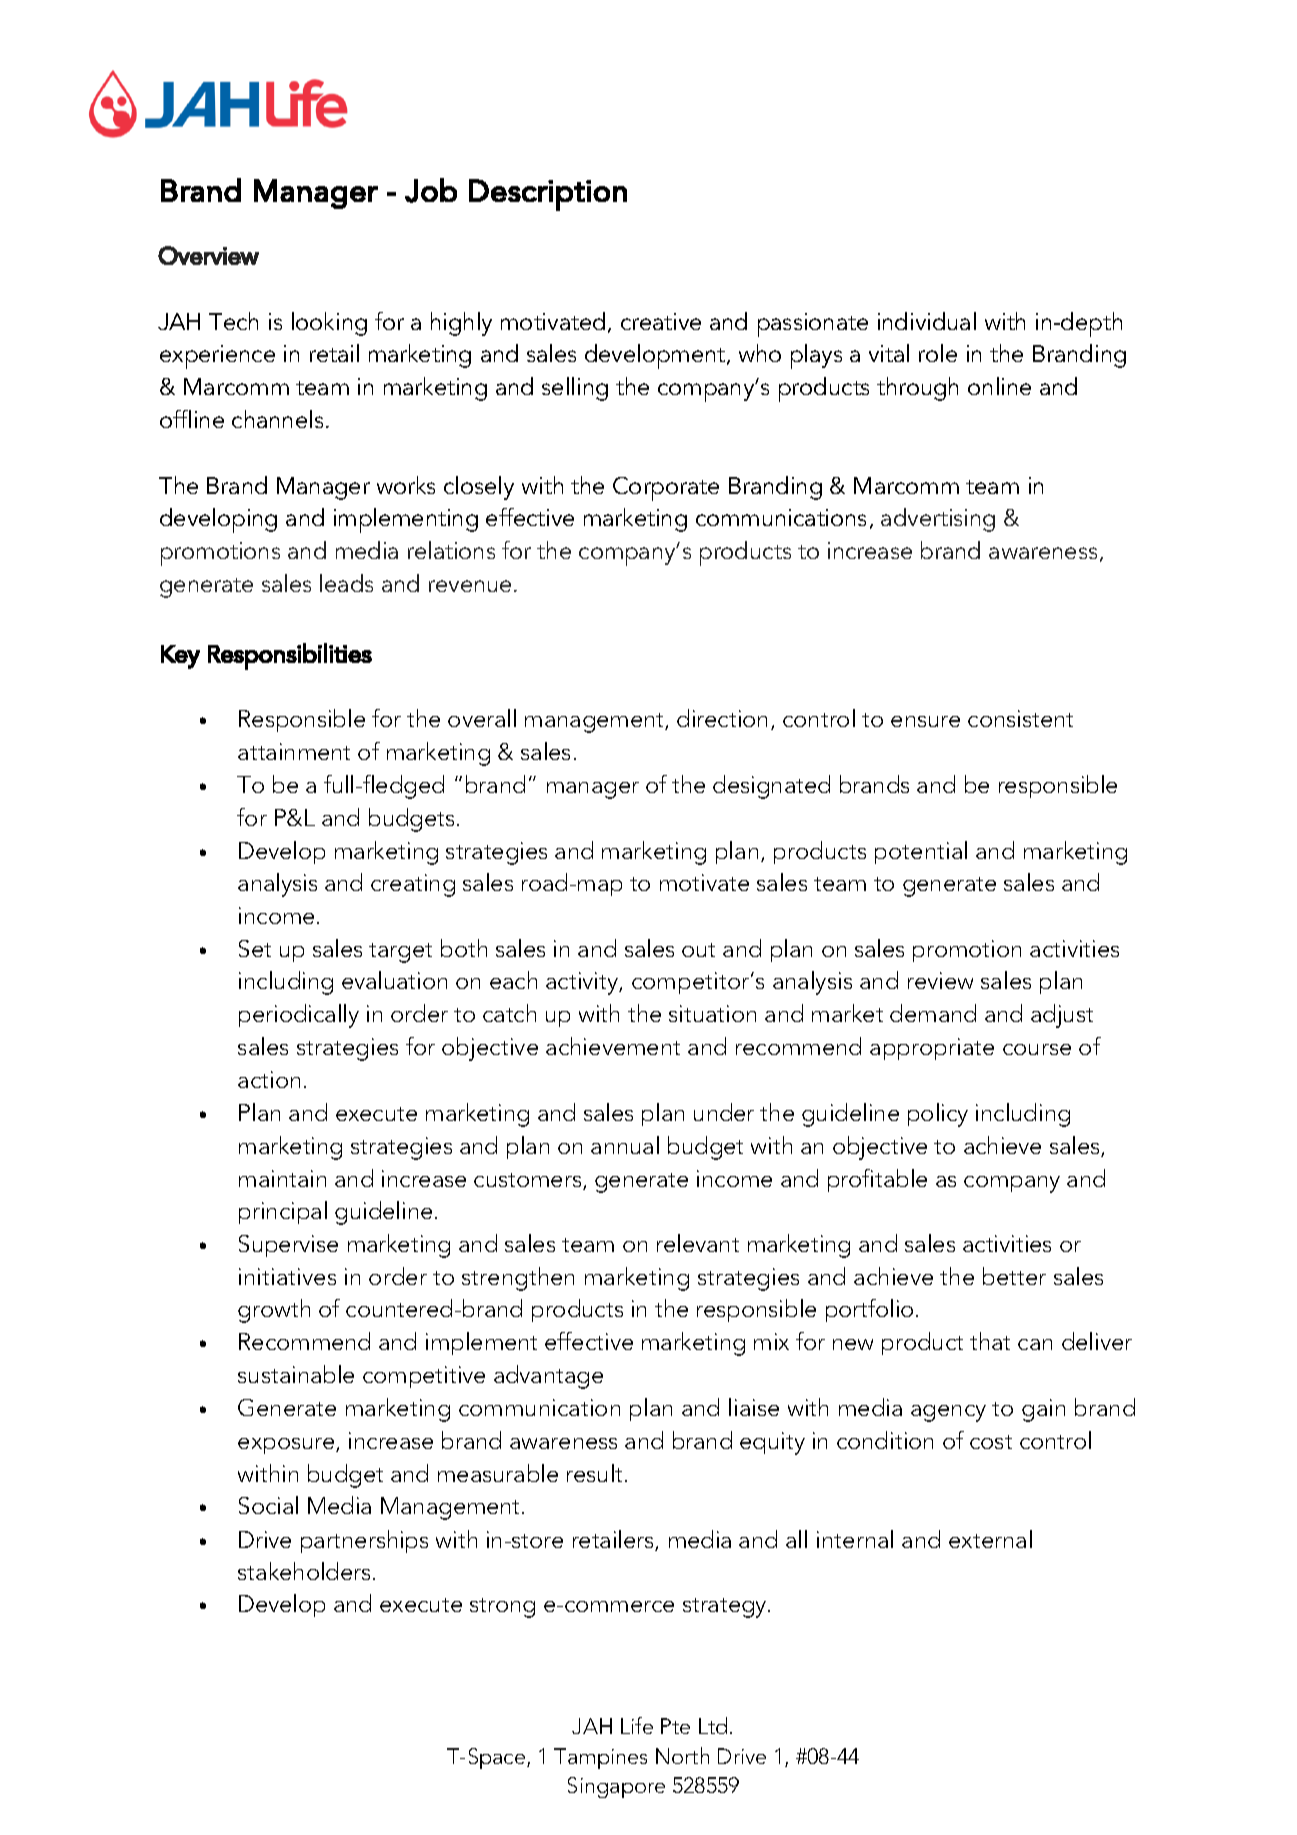 This document has height=1835, width=1297. What do you see at coordinates (208, 255) in the document?
I see `Overview` at bounding box center [208, 255].
